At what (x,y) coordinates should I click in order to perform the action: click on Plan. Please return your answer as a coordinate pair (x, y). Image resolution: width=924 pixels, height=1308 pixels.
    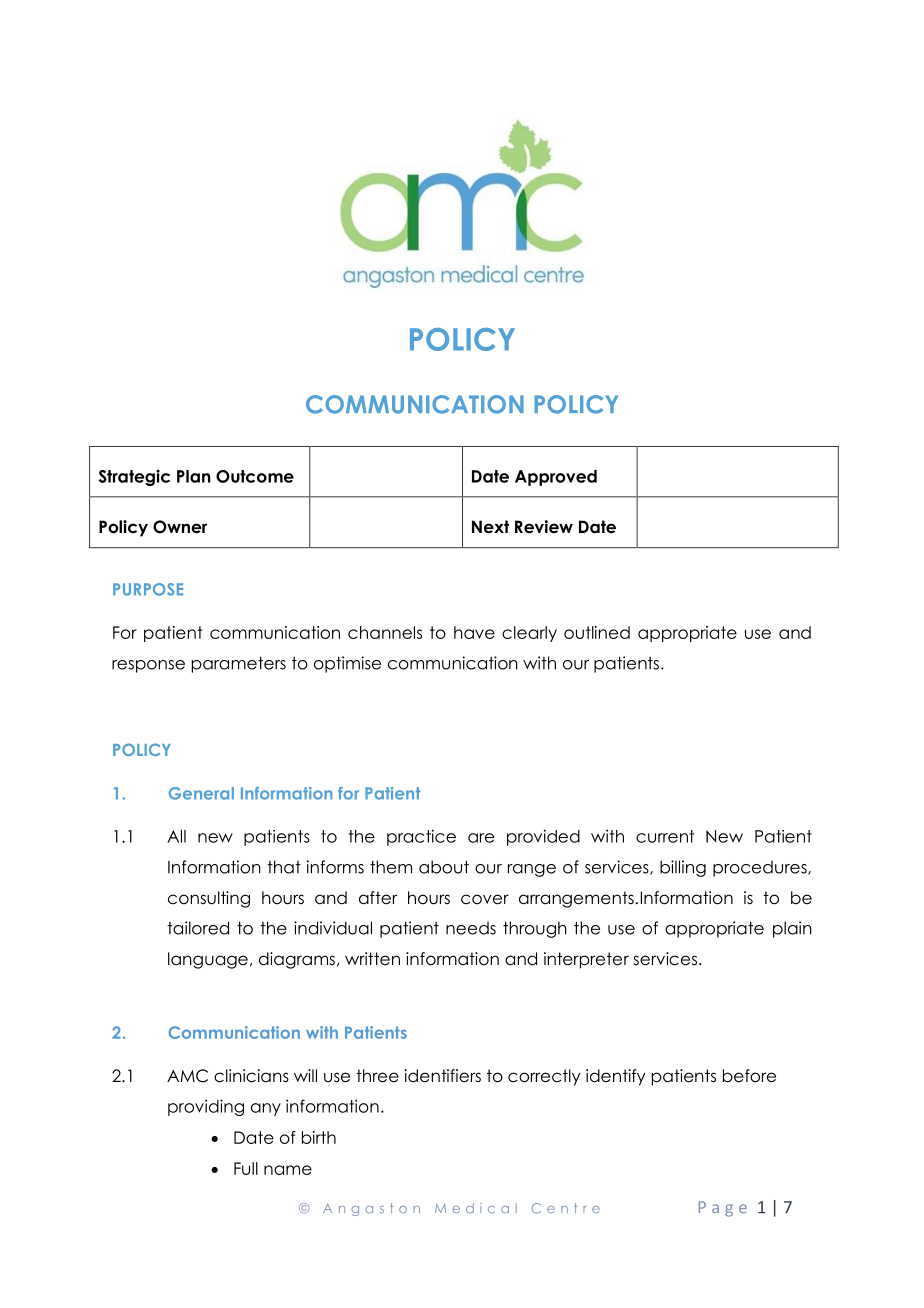
    Looking at the image, I should click on (194, 476).
